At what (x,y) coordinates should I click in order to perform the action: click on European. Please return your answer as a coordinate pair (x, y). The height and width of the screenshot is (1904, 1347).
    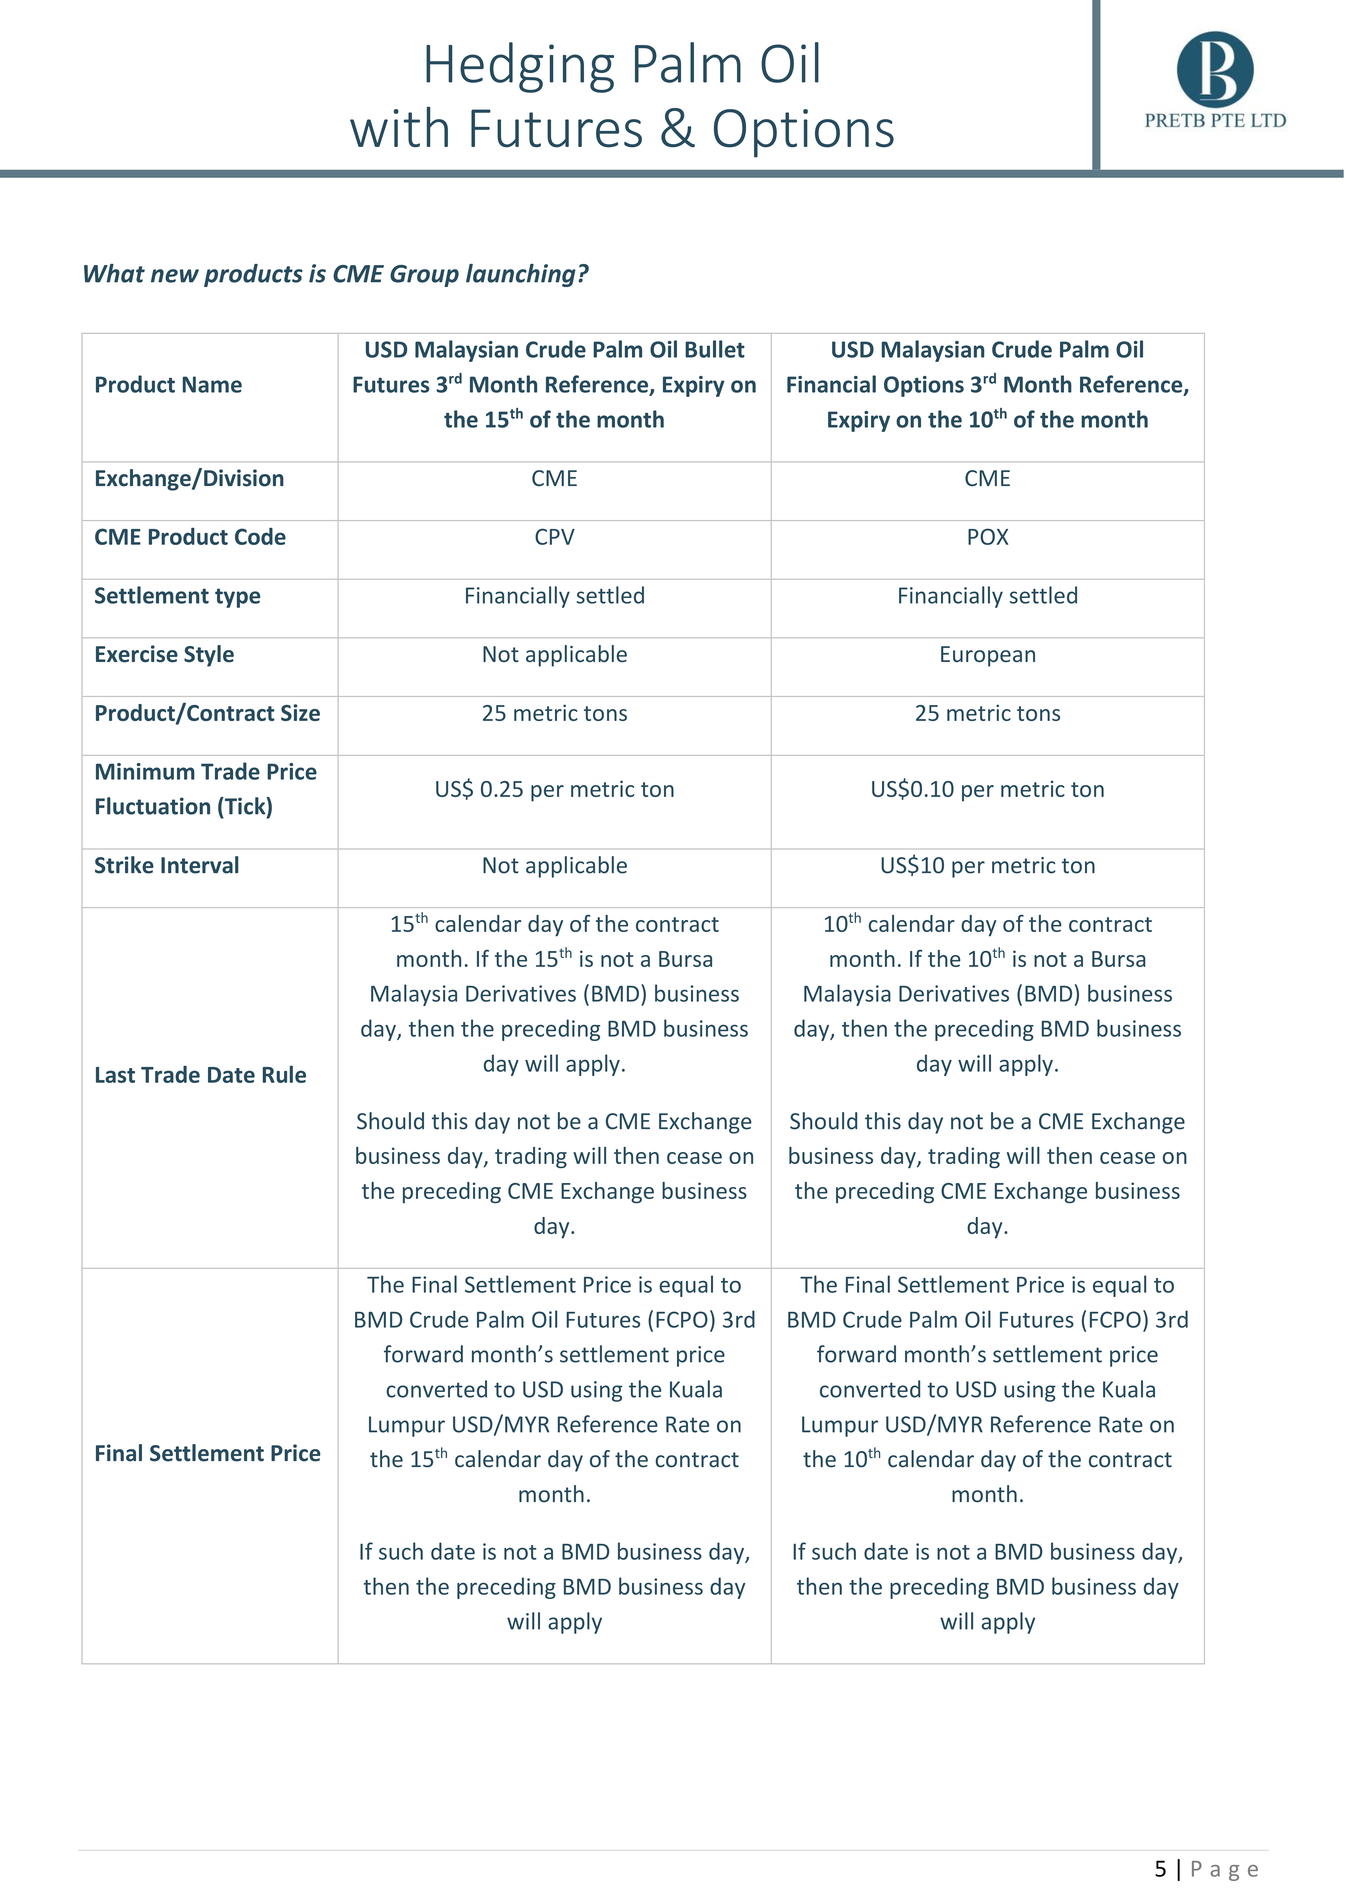
    Looking at the image, I should click on (988, 656).
